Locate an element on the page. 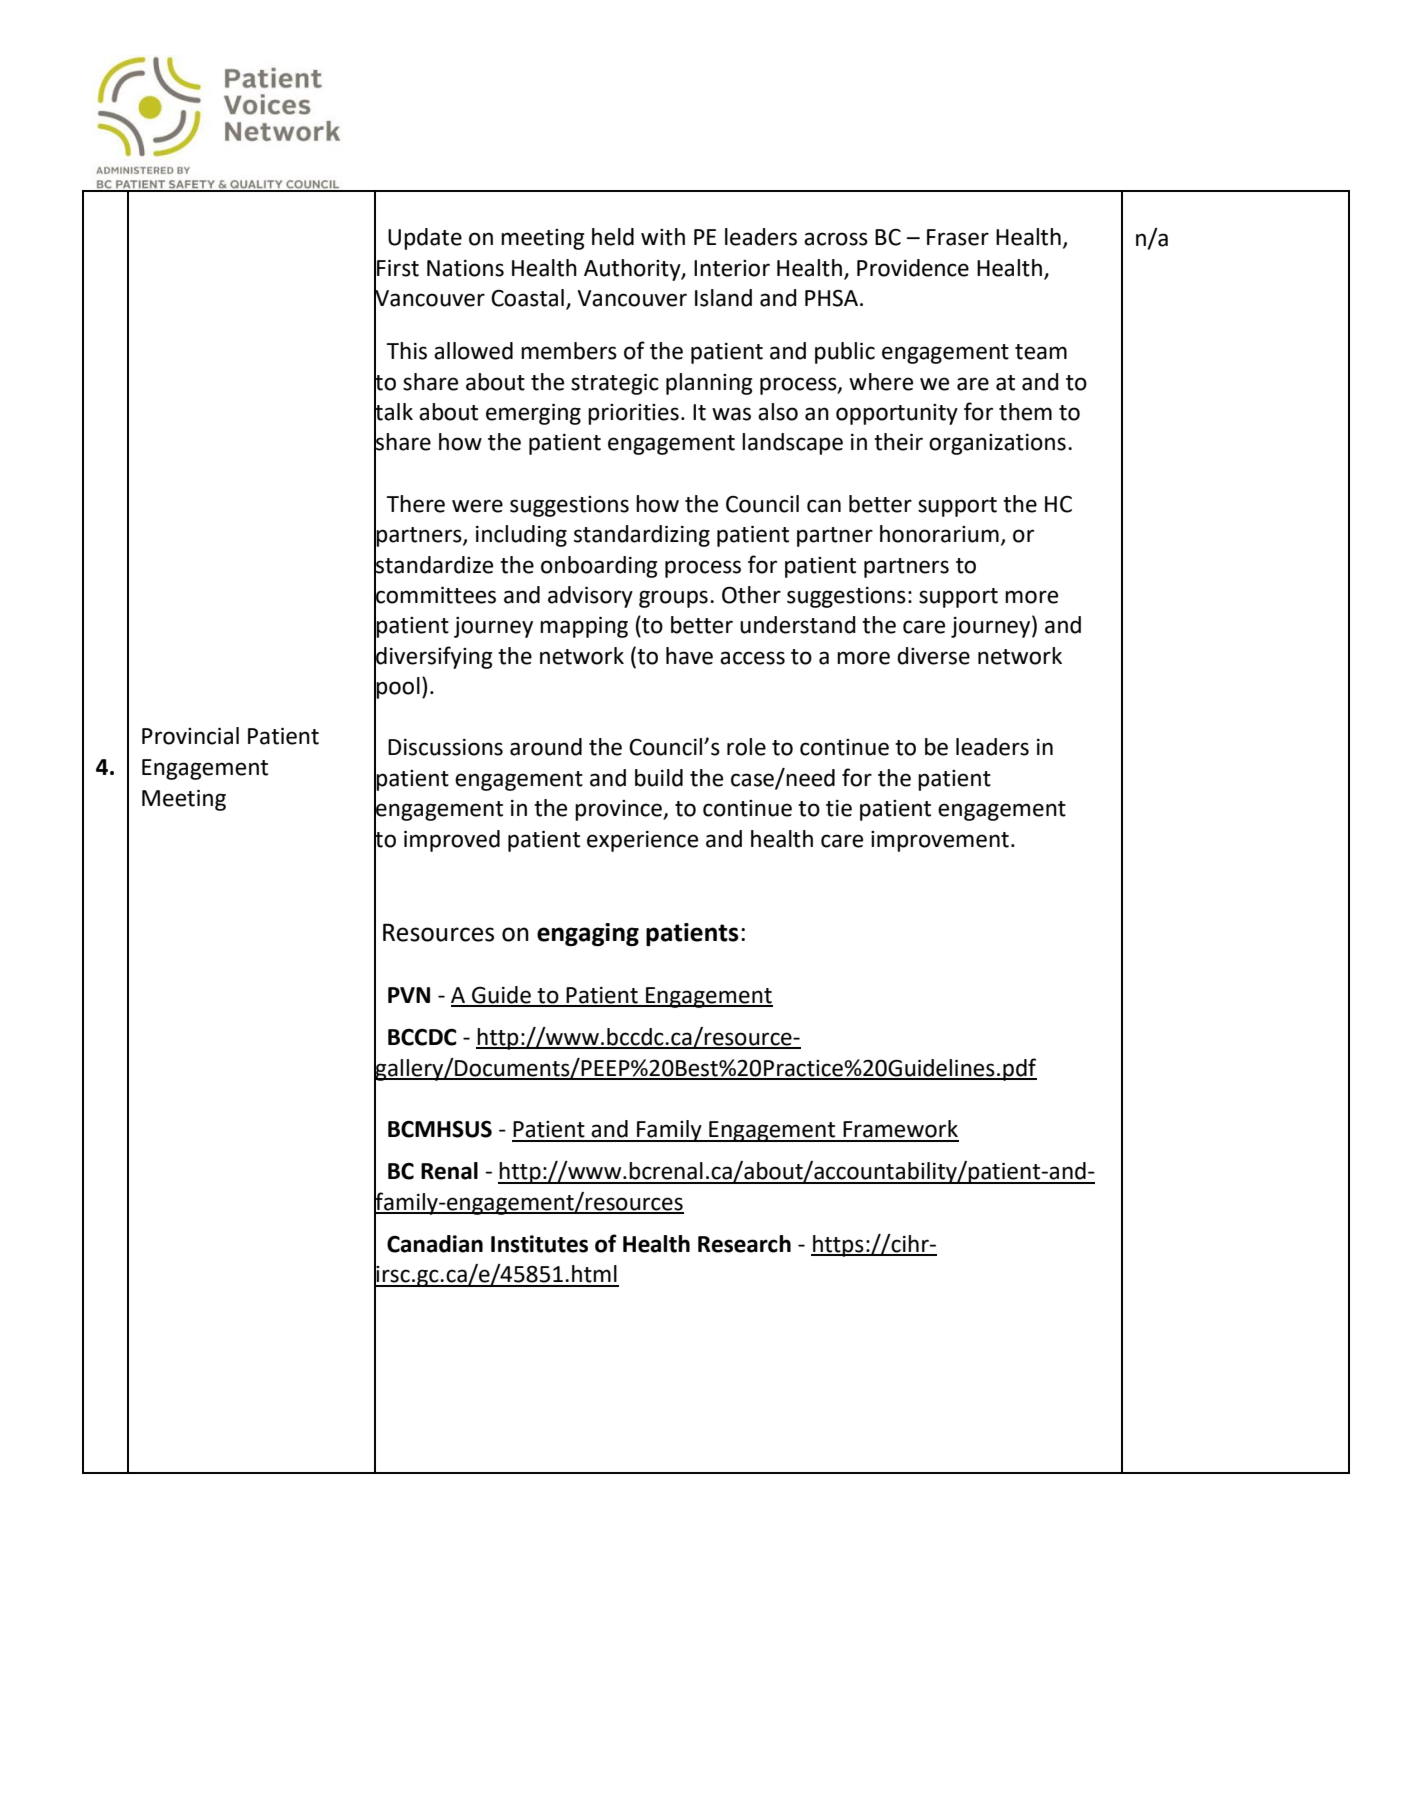 The height and width of the document is (1814, 1402). improved is located at coordinates (452, 841).
